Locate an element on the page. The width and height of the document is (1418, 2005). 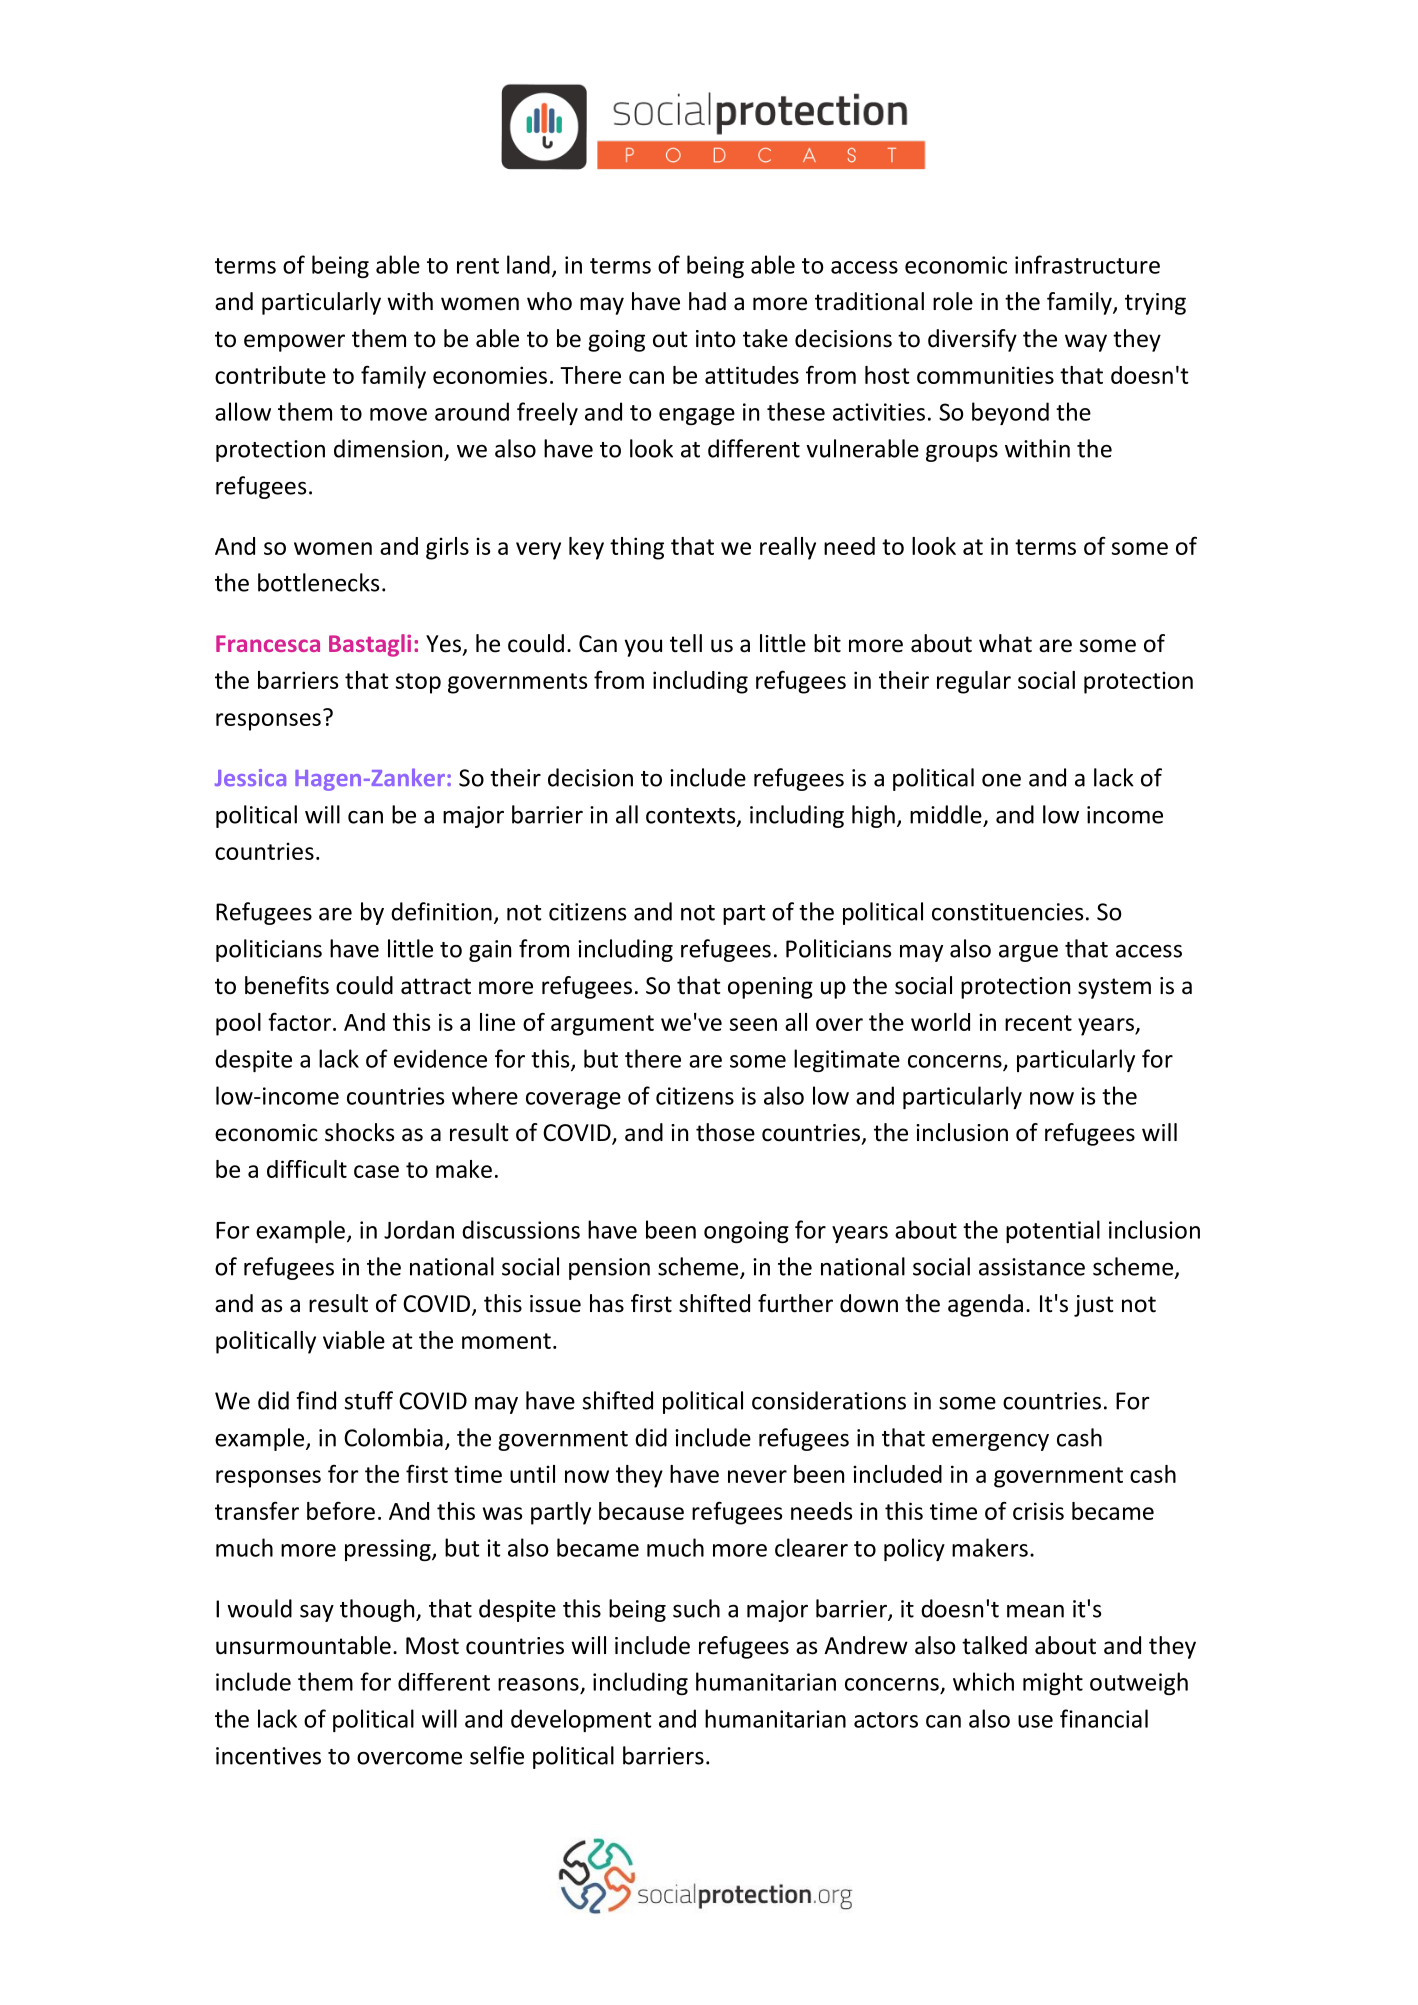
just is located at coordinates (1093, 1306).
